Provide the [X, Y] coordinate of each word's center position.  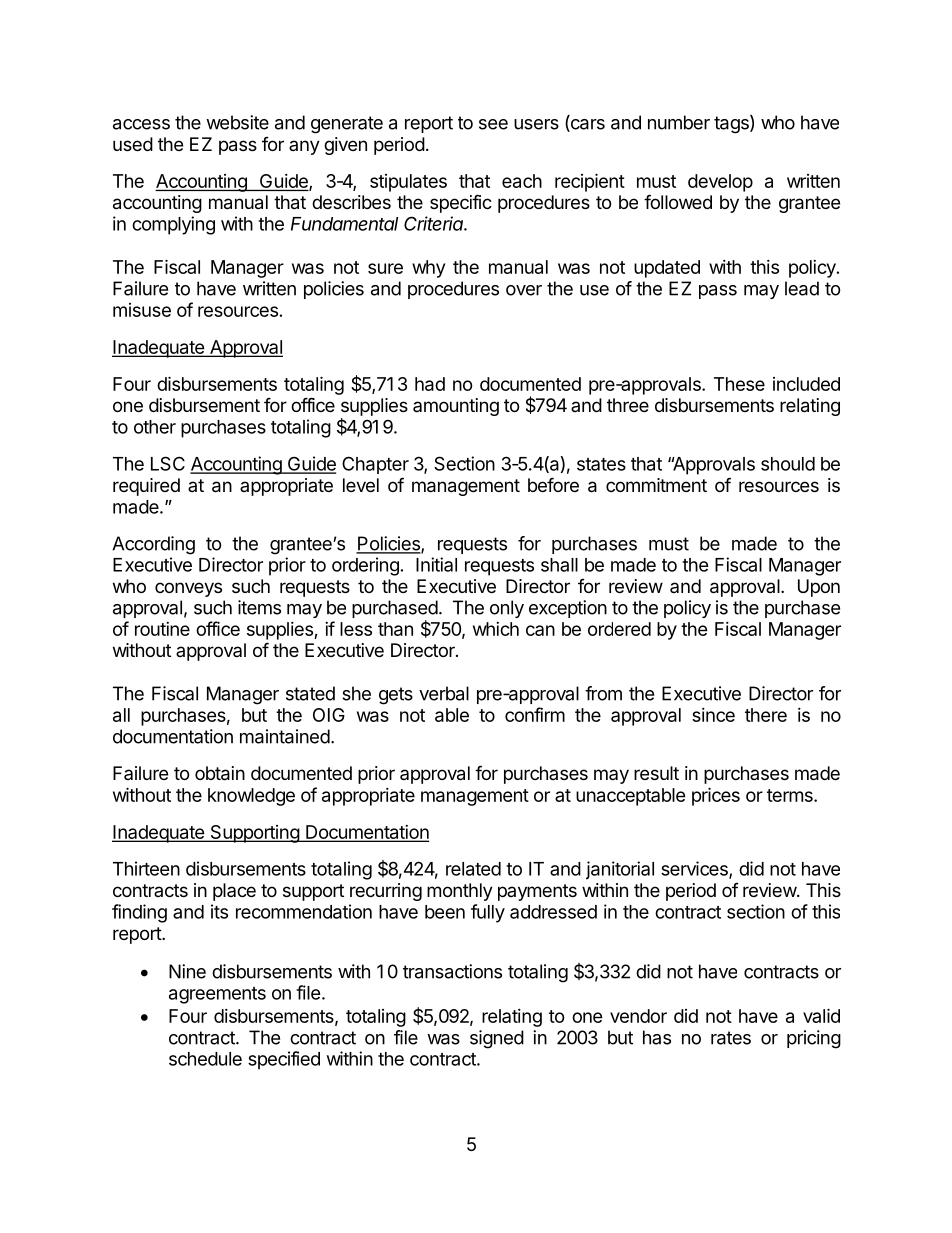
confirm [535, 714]
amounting [456, 407]
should [788, 464]
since [713, 715]
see [493, 124]
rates [731, 1038]
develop [720, 183]
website [237, 122]
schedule [205, 1059]
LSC [168, 463]
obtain [220, 773]
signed [497, 1039]
